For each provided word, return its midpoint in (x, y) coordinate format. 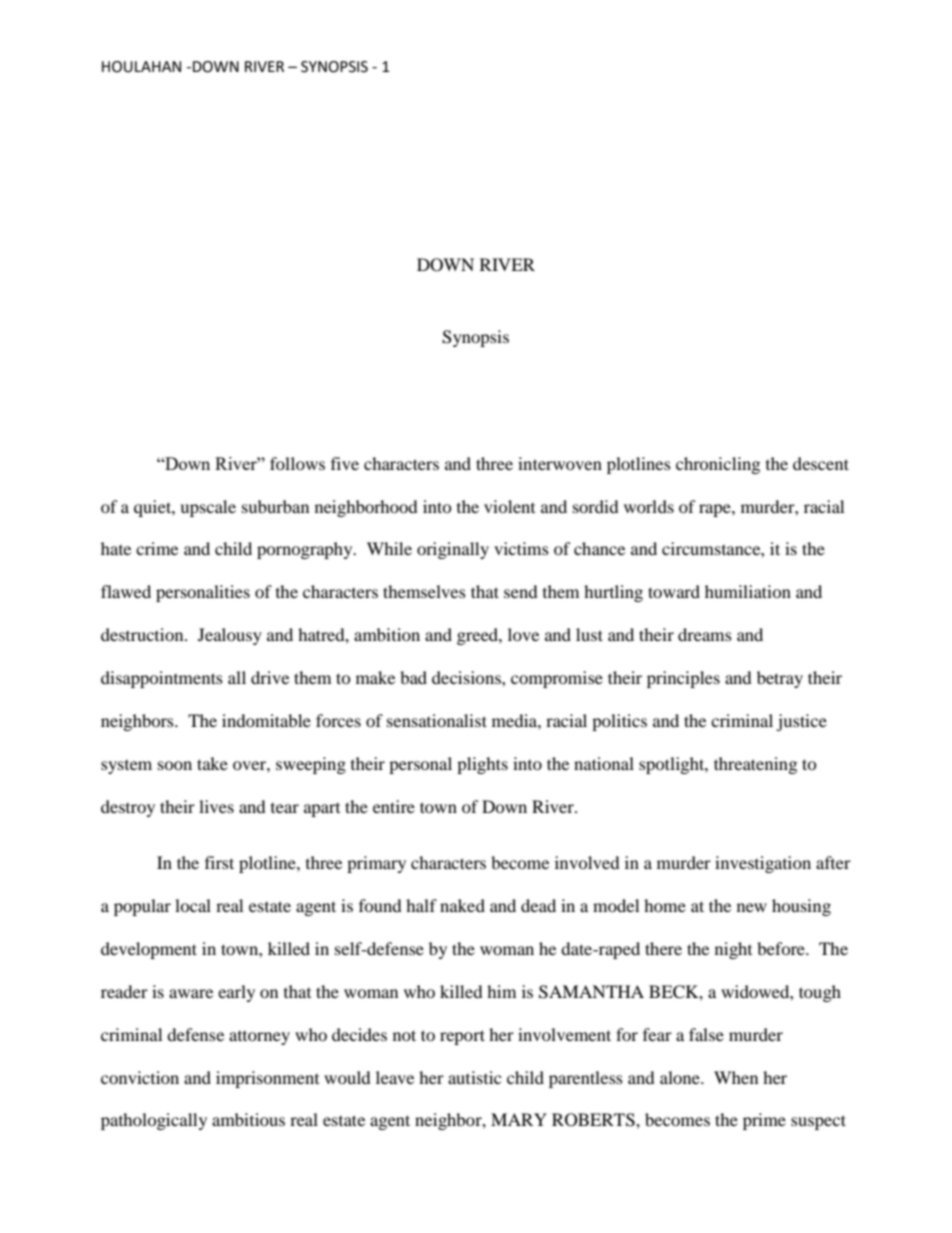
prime (764, 1121)
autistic (474, 1077)
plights (482, 765)
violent (509, 506)
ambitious (248, 1119)
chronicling (718, 465)
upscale (208, 508)
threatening (755, 765)
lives (216, 806)
